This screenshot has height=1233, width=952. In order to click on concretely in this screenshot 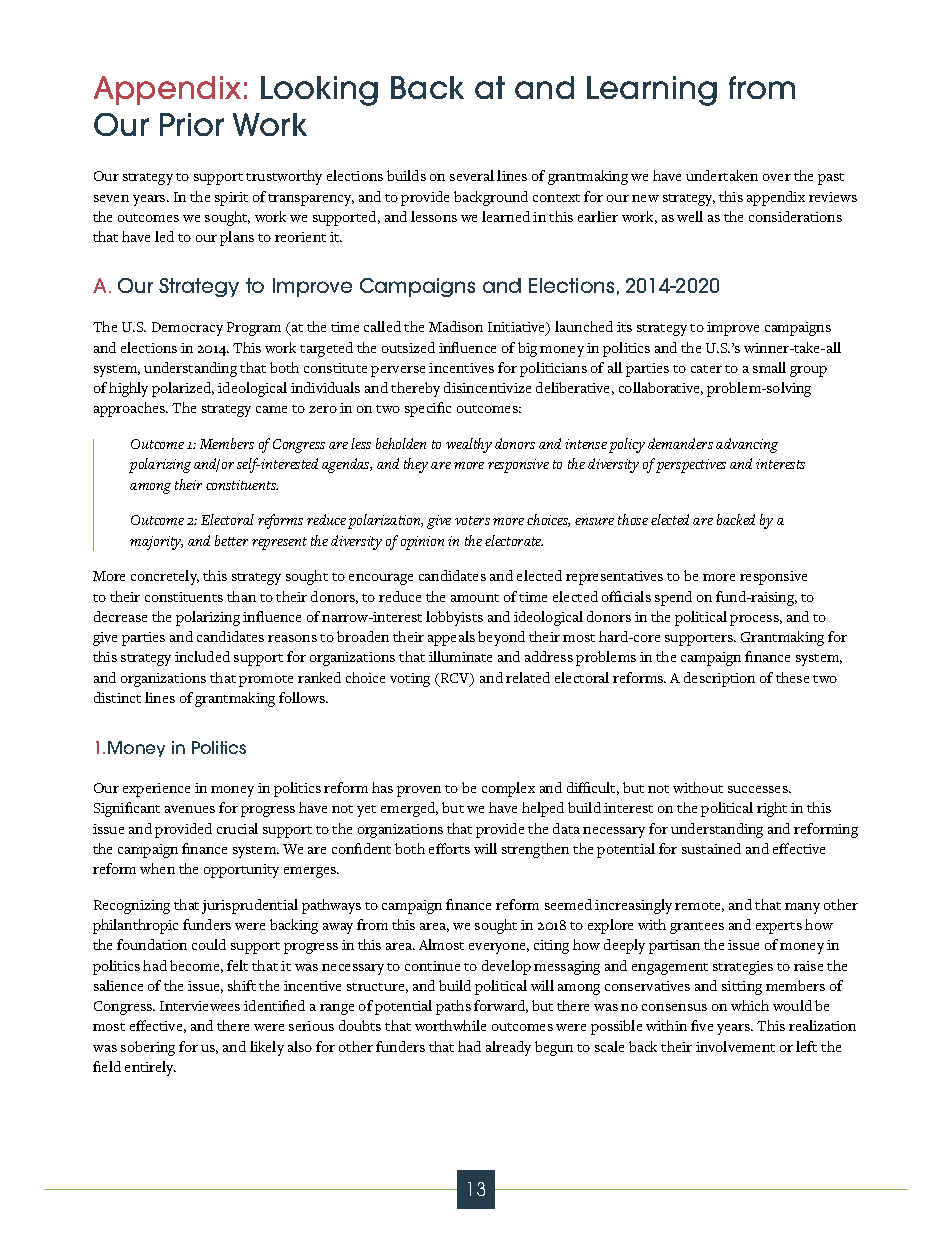, I will do `click(165, 577)`.
